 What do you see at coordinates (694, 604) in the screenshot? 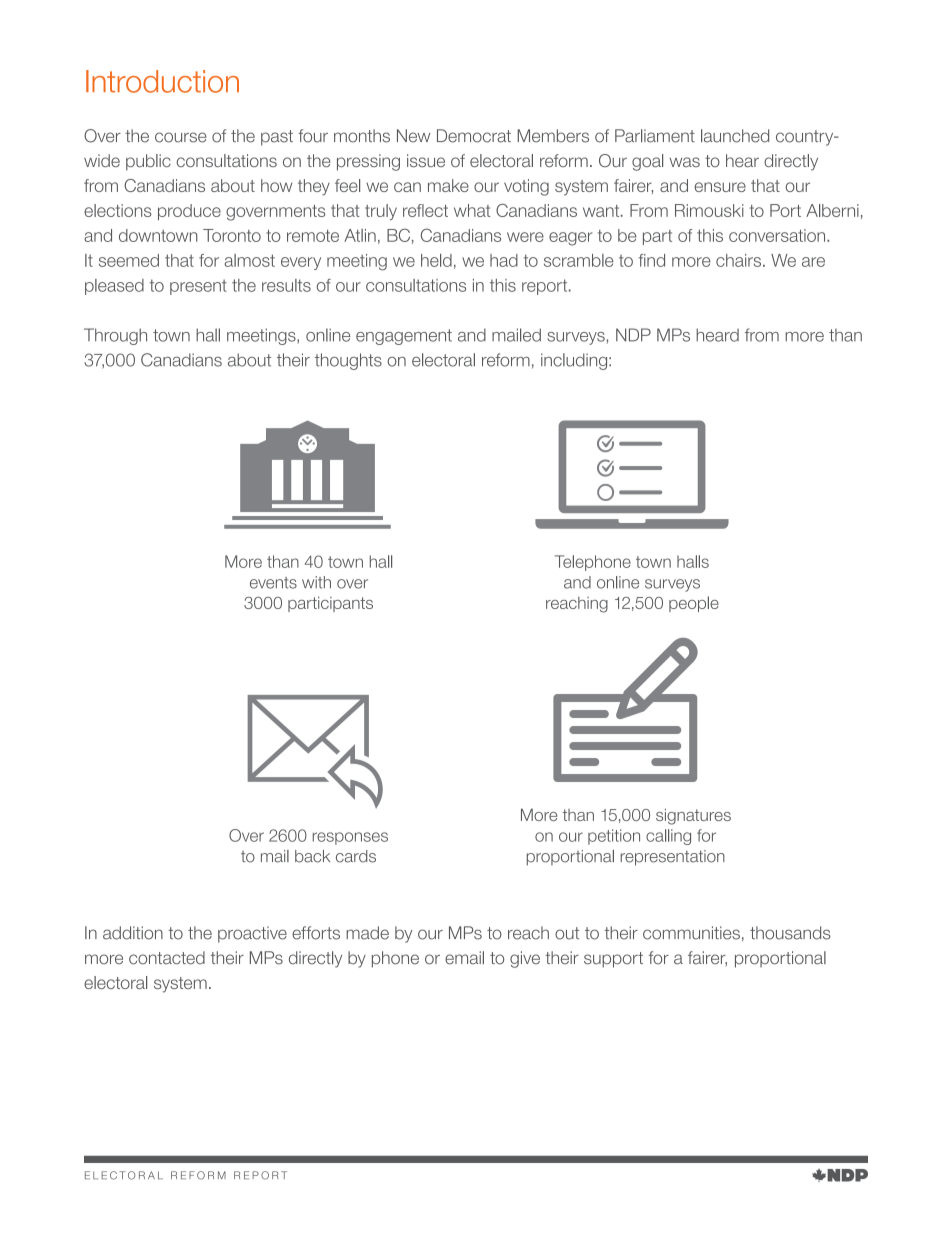
I see `people` at bounding box center [694, 604].
